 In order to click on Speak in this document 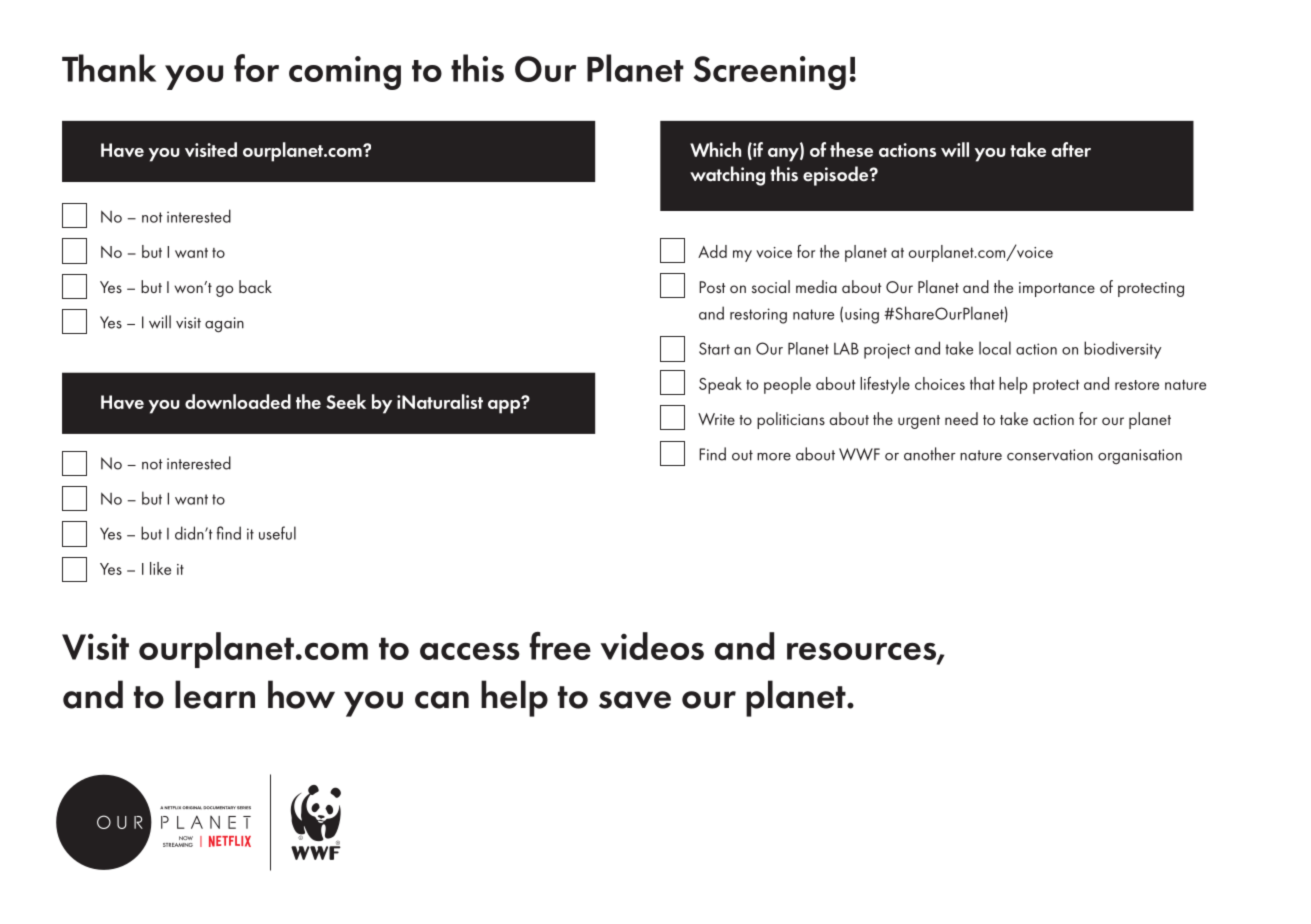, I will do `click(720, 385)`.
